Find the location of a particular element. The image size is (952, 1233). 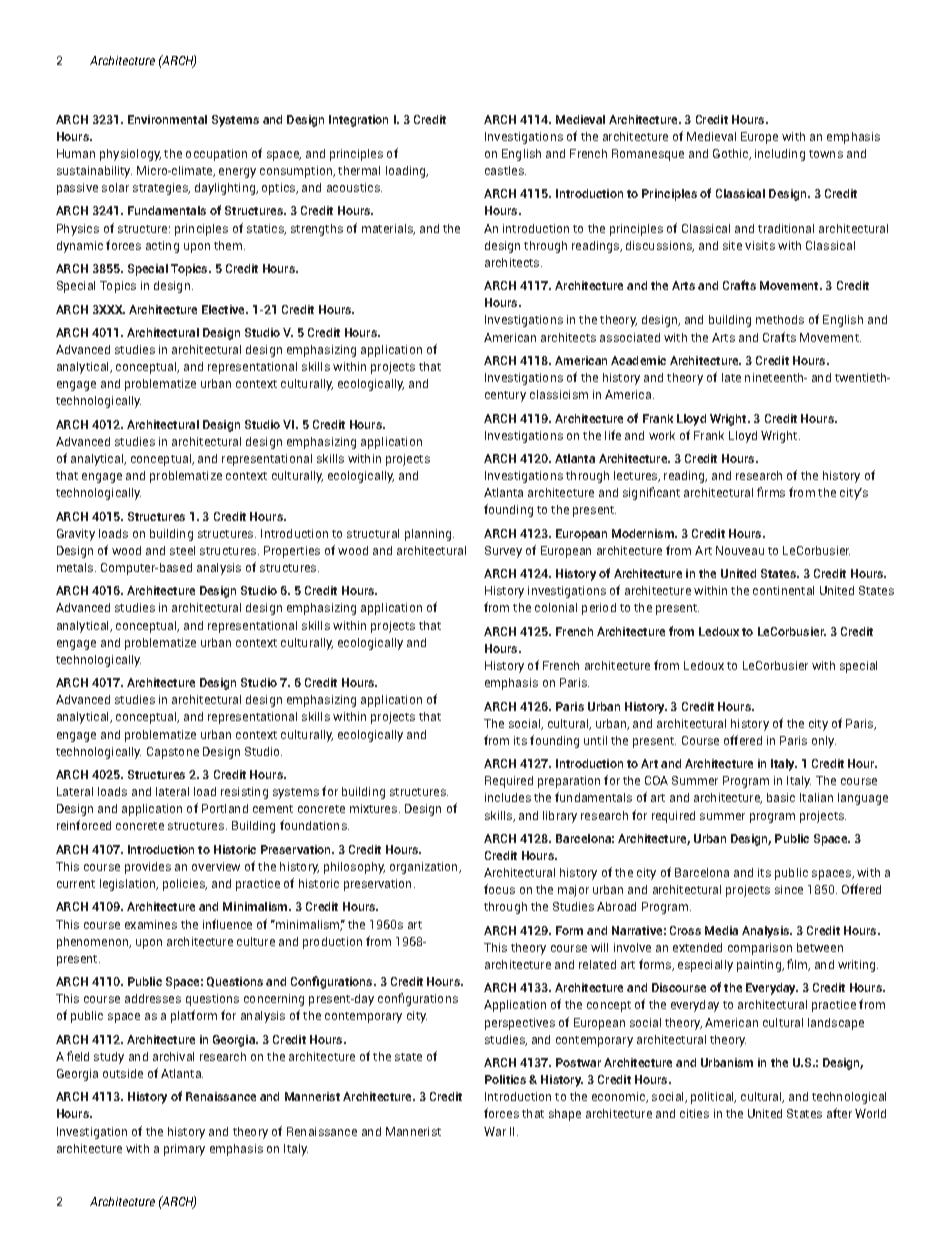

steel is located at coordinates (182, 550).
